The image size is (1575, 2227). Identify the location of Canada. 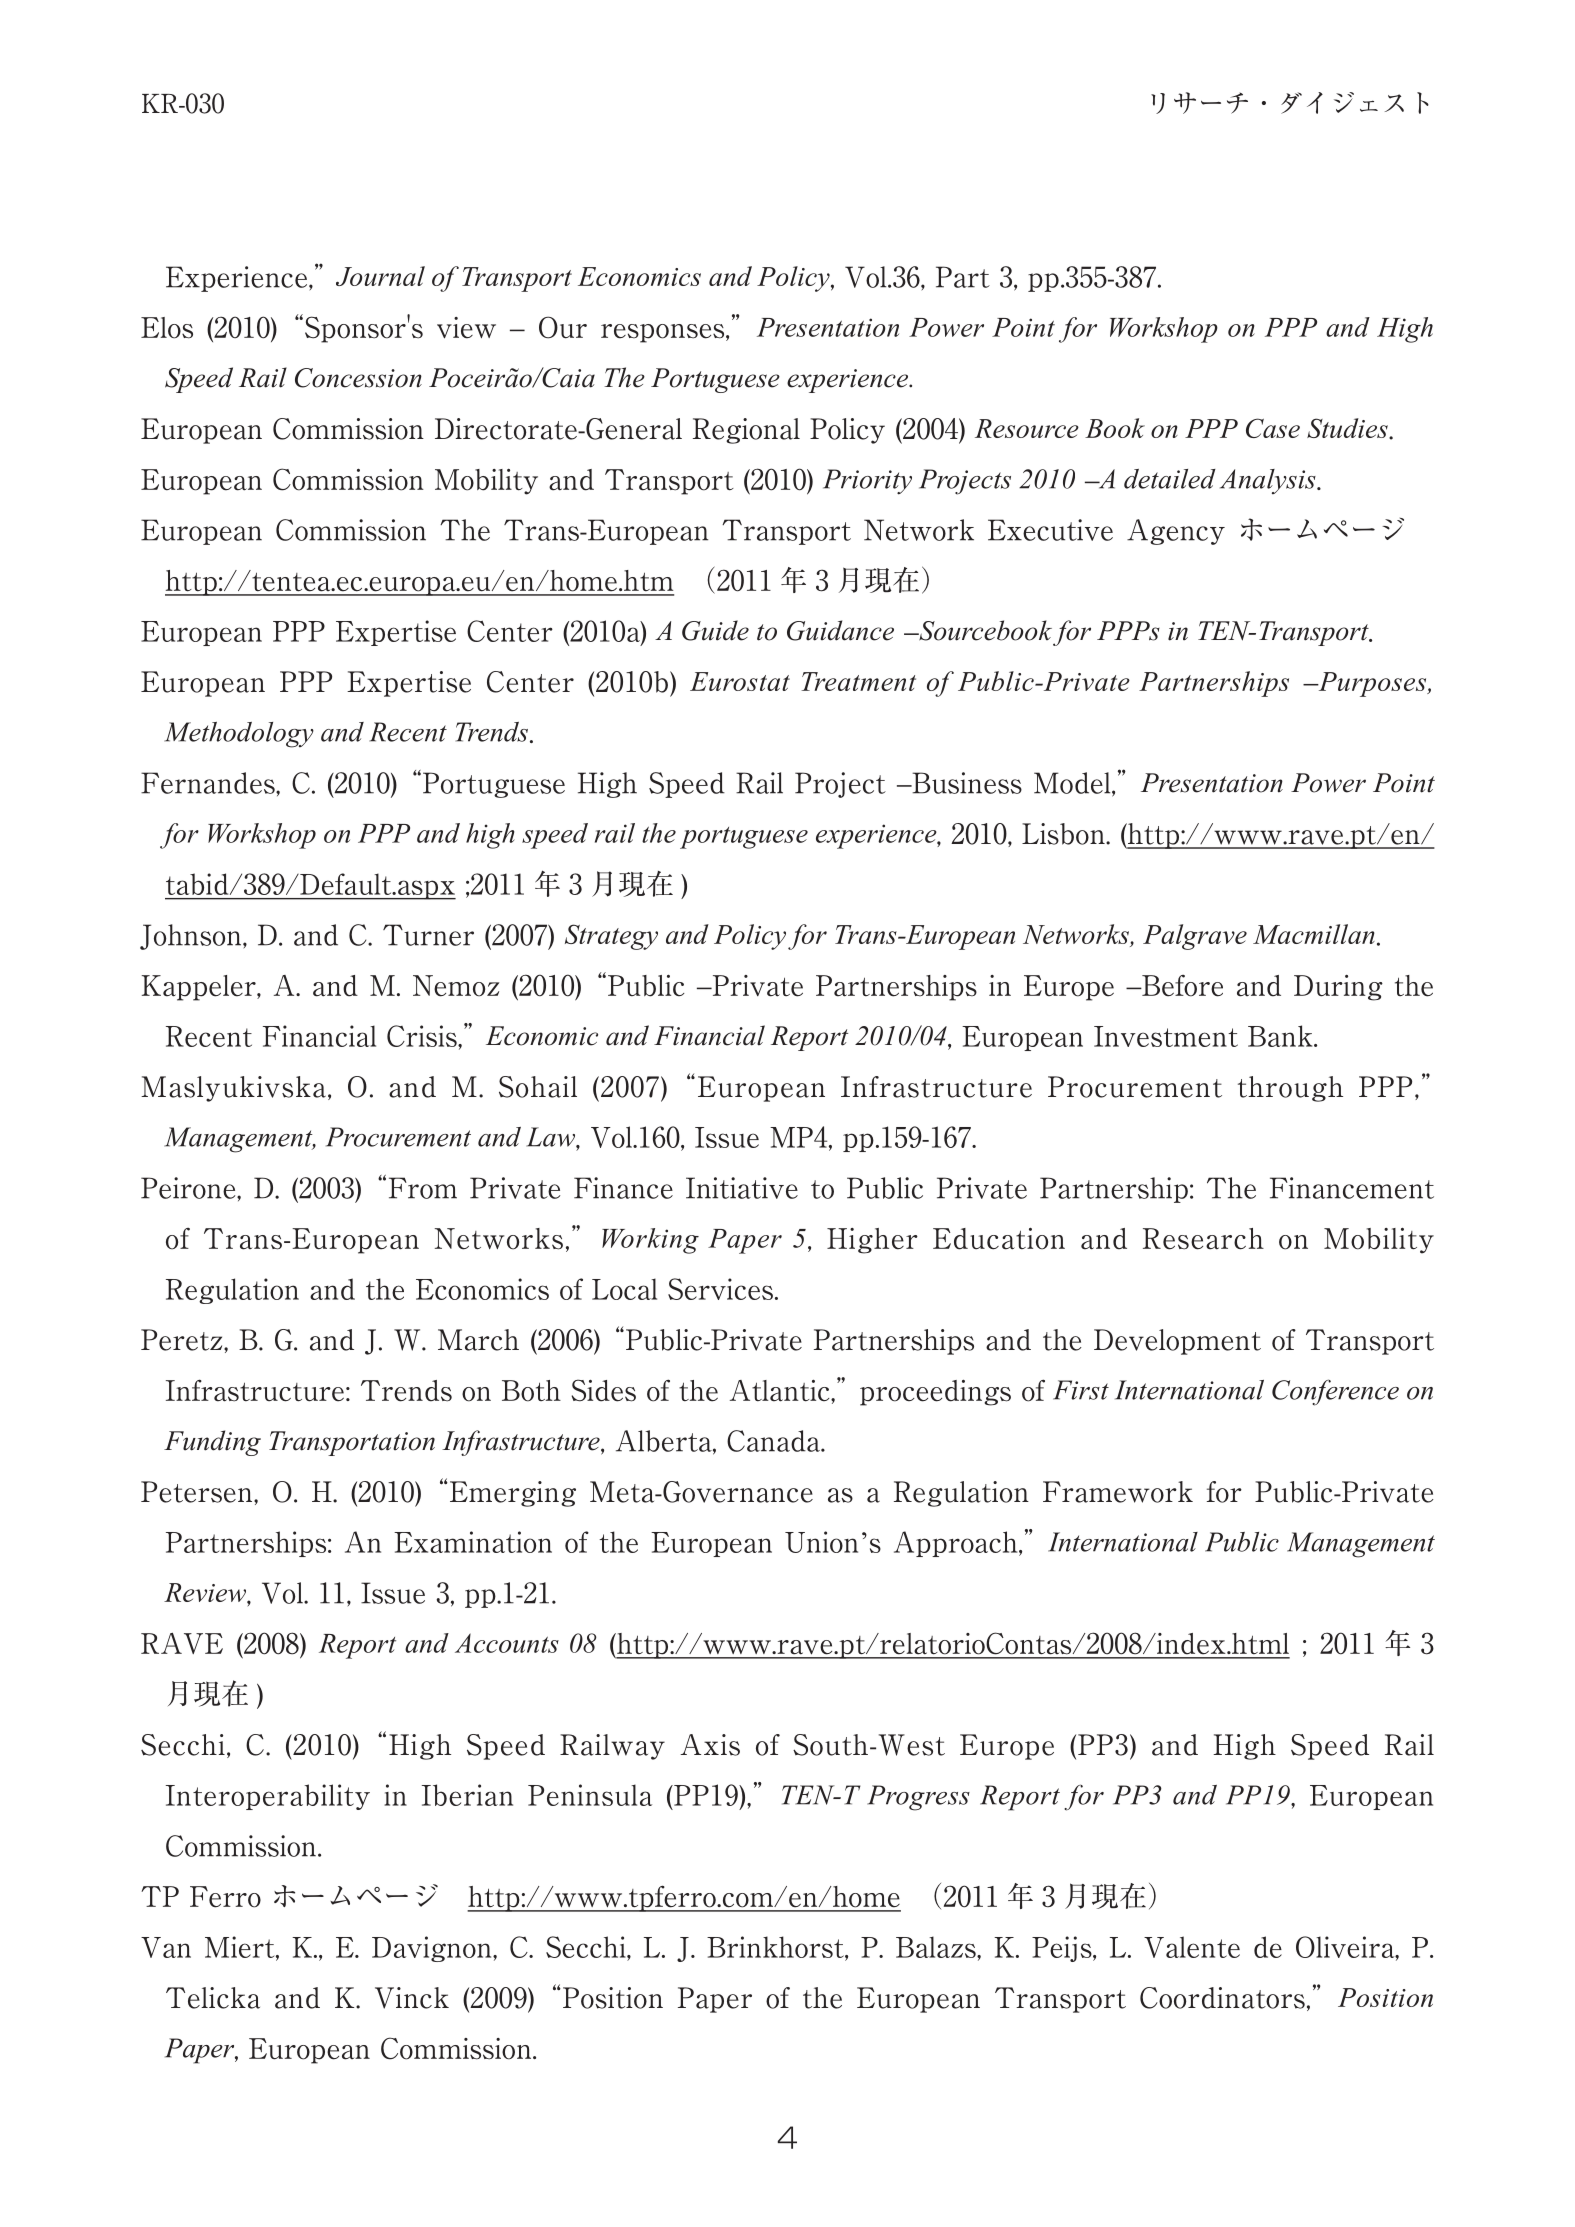
(775, 1441).
